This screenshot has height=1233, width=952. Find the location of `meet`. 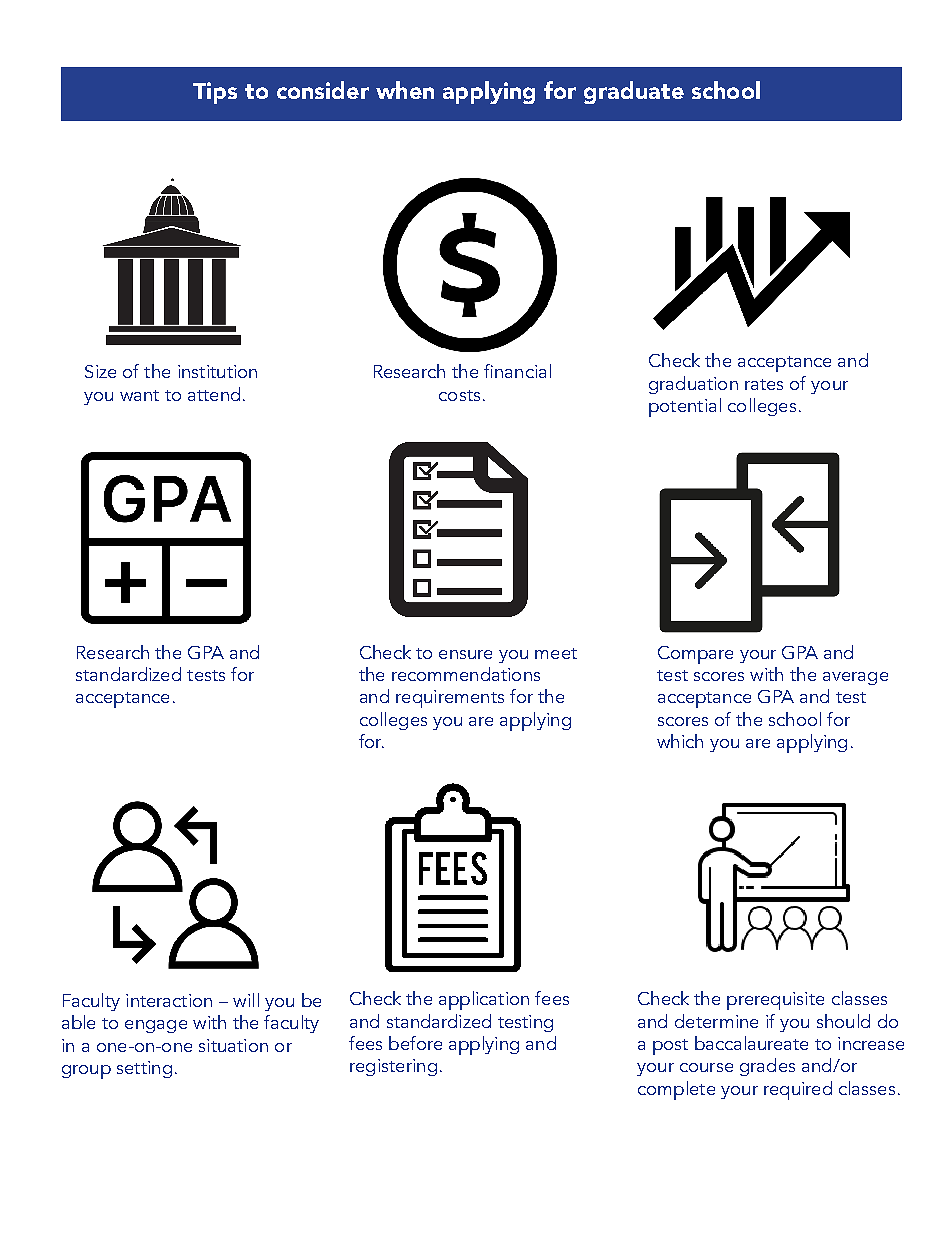

meet is located at coordinates (556, 653).
